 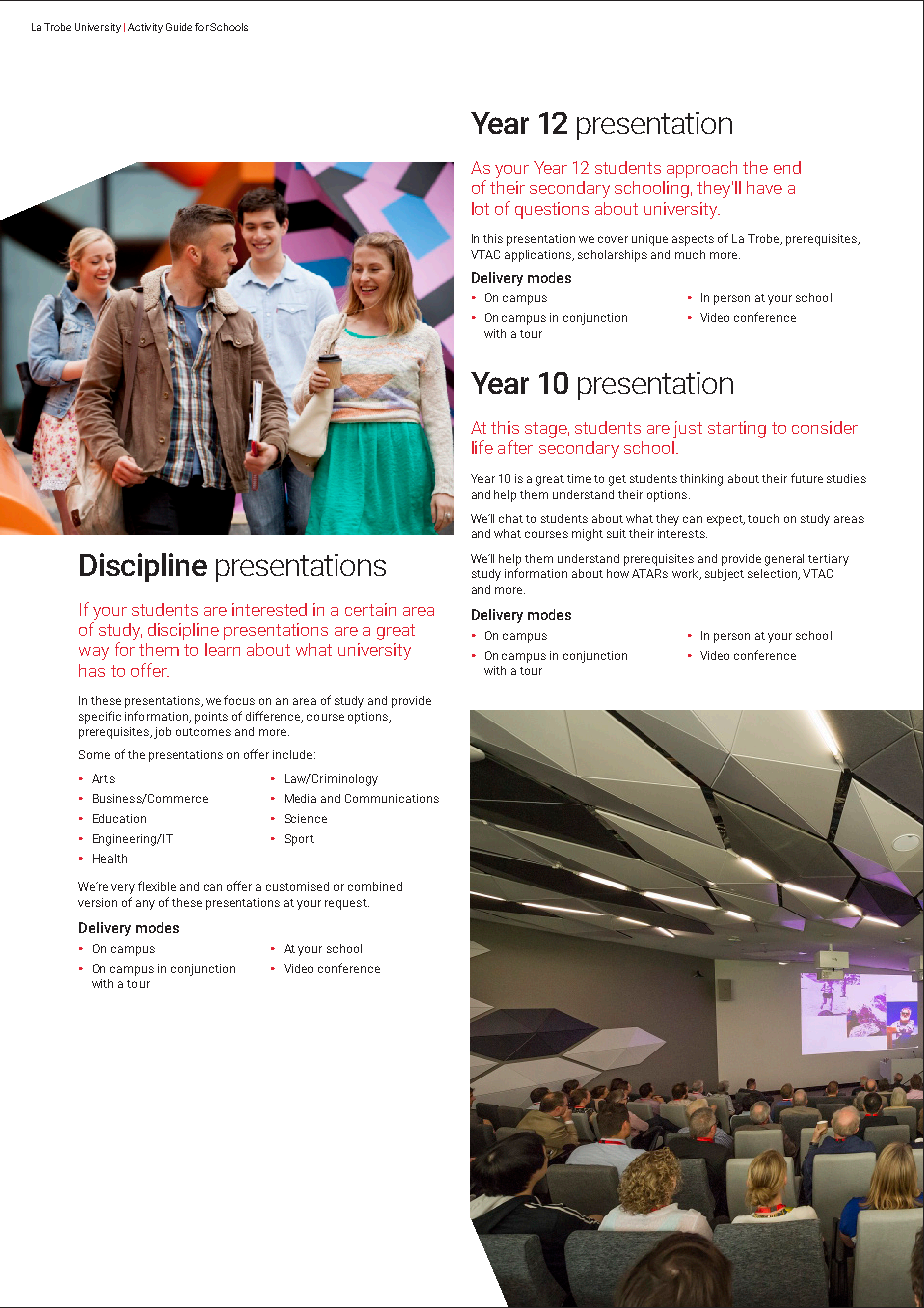 What do you see at coordinates (539, 256) in the image?
I see `applications` at bounding box center [539, 256].
